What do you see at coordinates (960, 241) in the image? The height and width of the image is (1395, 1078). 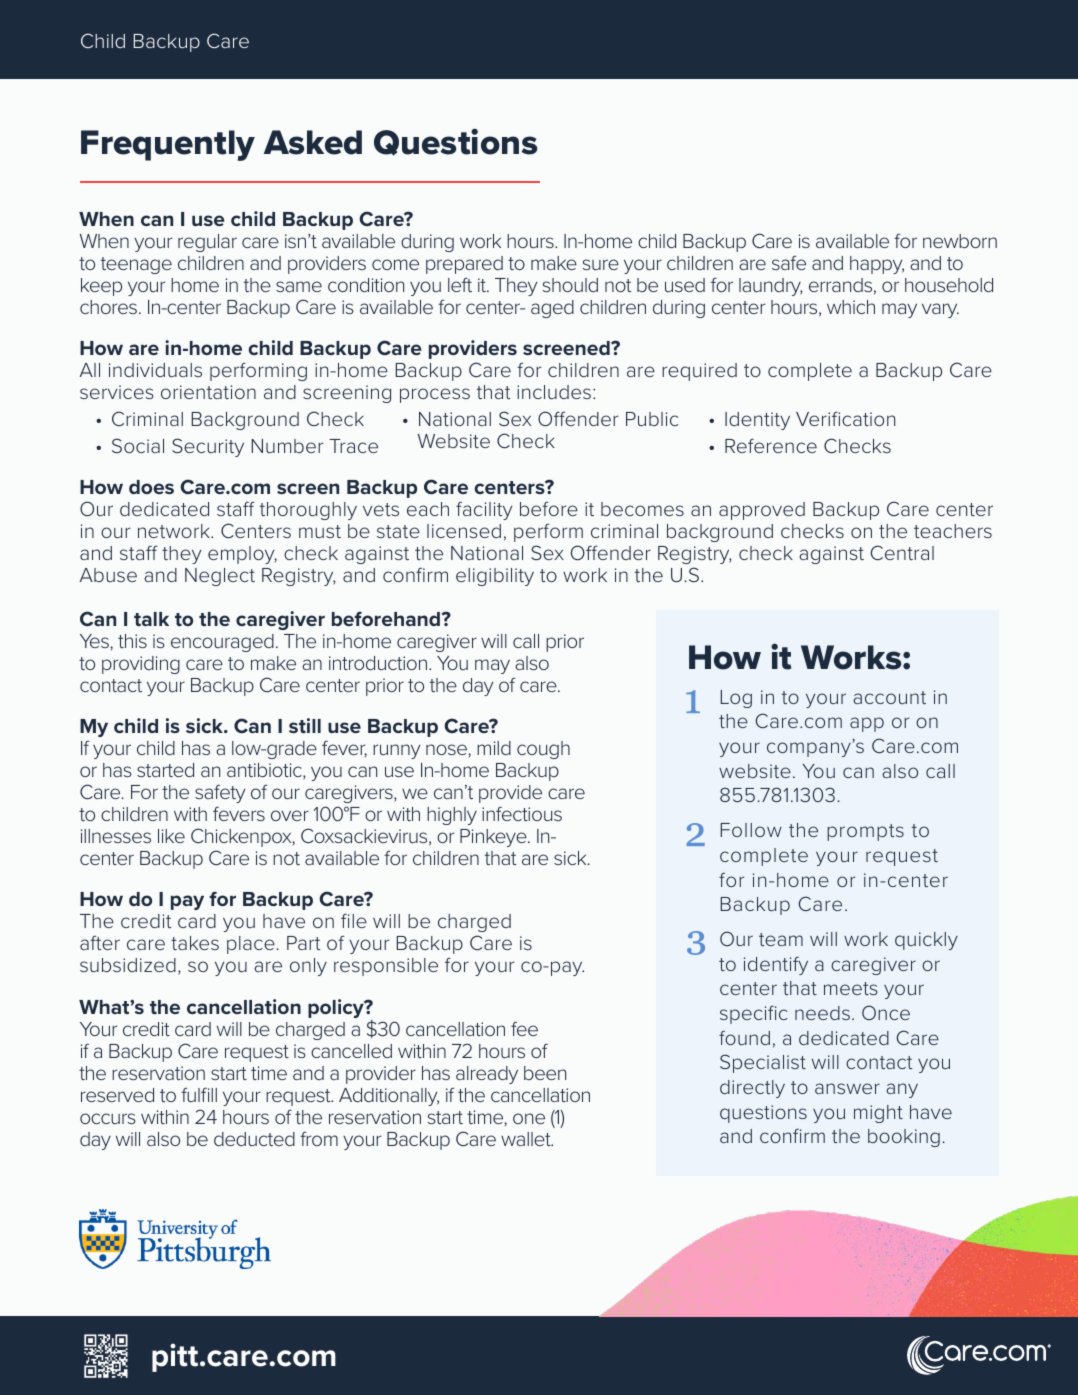 I see `newborn` at bounding box center [960, 241].
